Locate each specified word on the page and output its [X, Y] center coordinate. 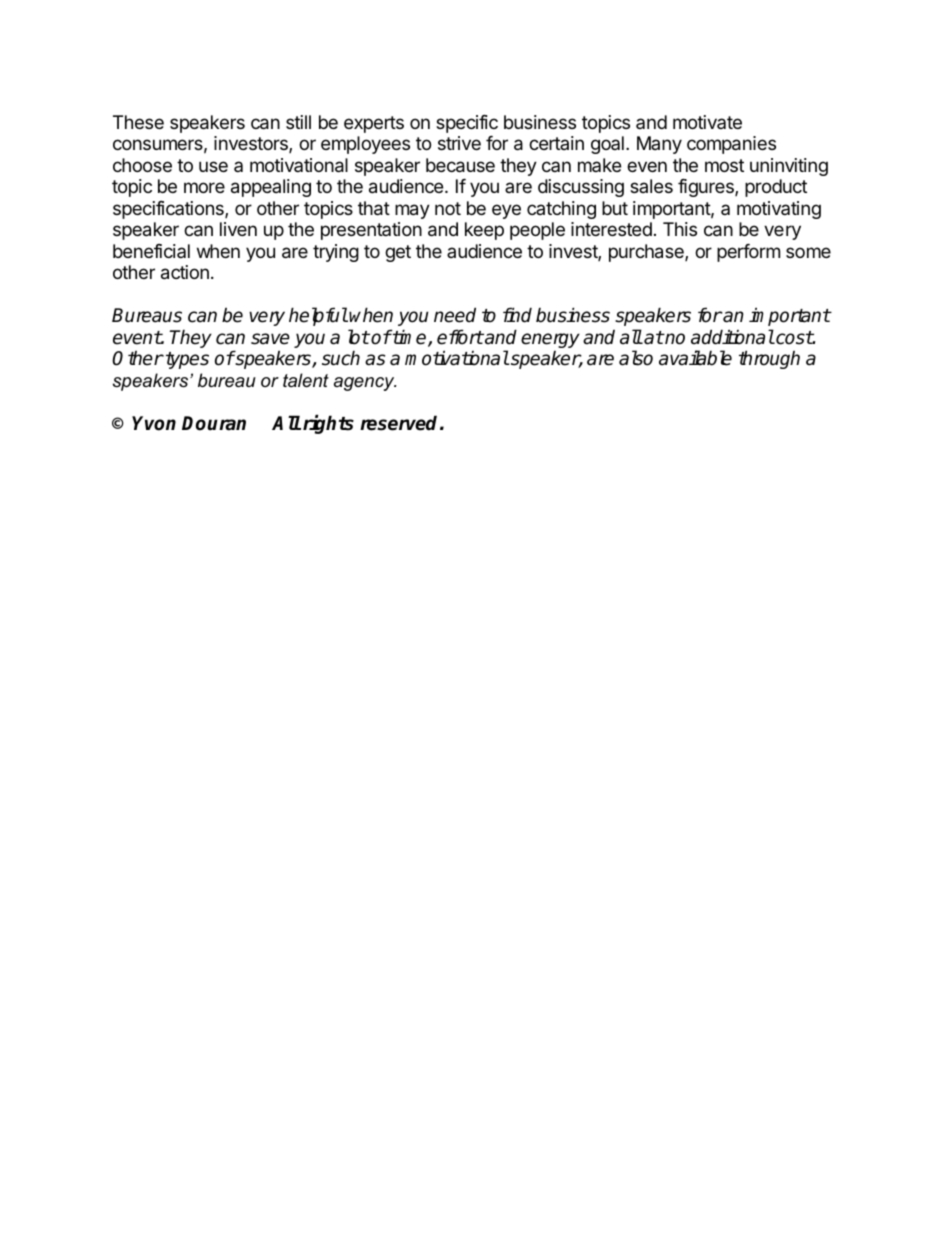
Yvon [154, 423]
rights [328, 424]
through [769, 359]
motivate [707, 122]
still [298, 122]
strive [459, 143]
